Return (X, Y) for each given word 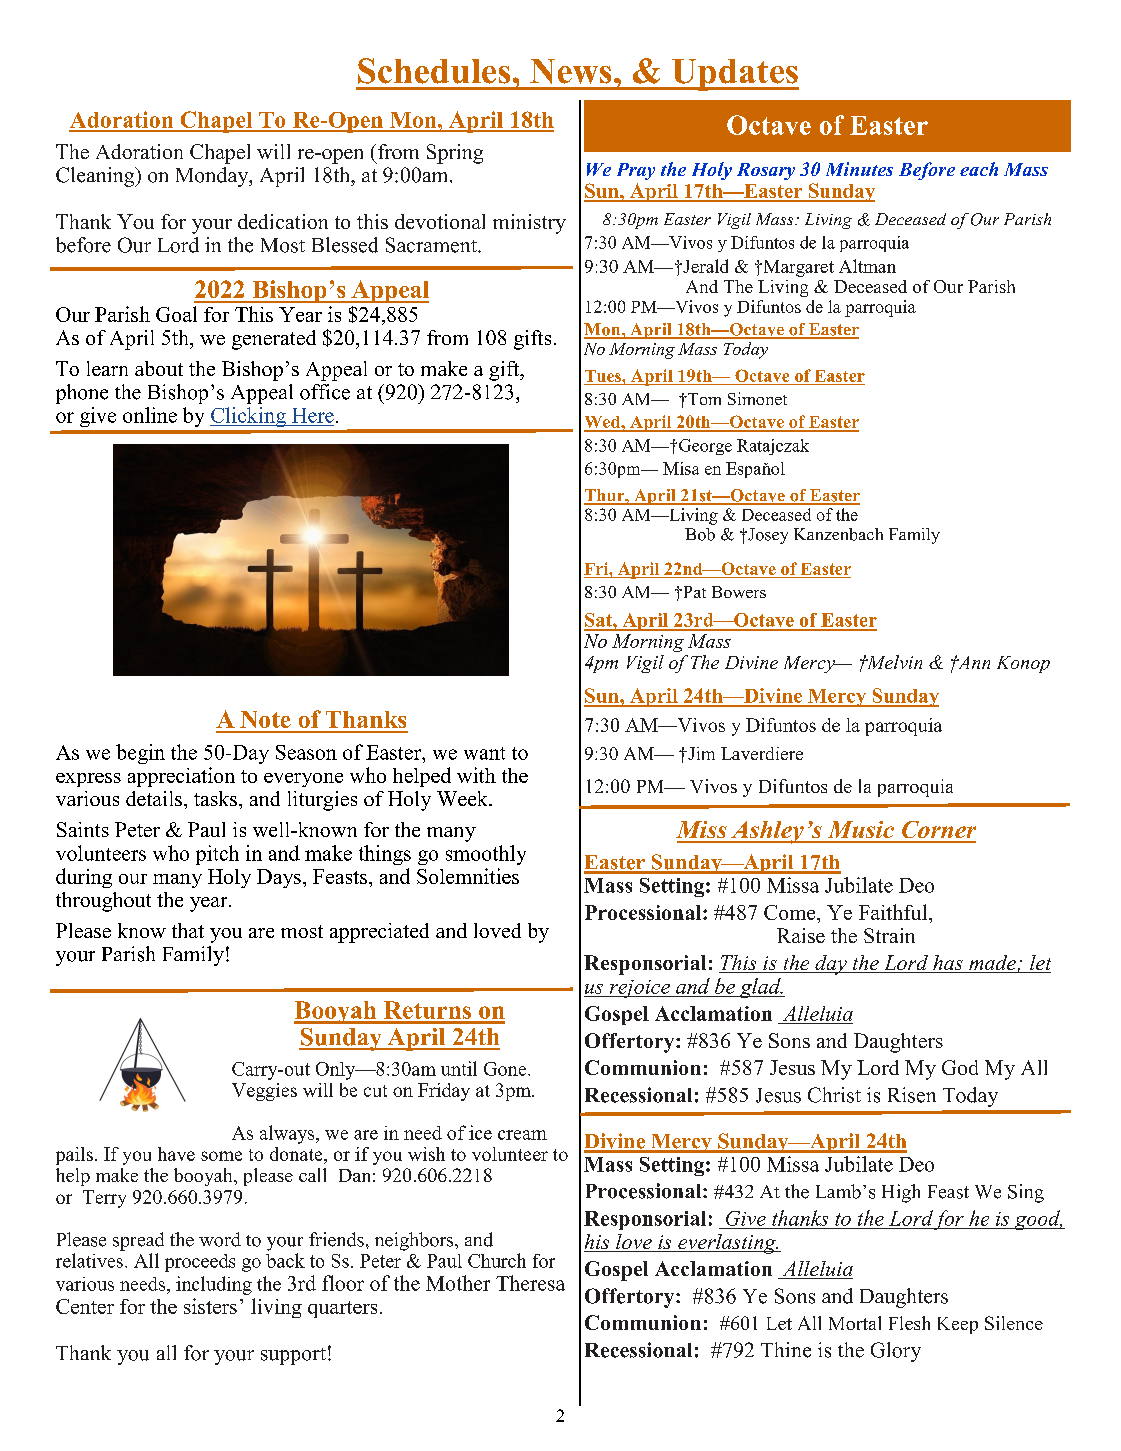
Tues (604, 376)
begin (140, 754)
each (979, 169)
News (570, 71)
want (484, 753)
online (150, 415)
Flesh (909, 1323)
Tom (703, 399)
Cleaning (96, 177)
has (948, 964)
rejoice (640, 989)
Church (497, 1260)
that (188, 930)
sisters (210, 1306)
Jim (700, 753)
